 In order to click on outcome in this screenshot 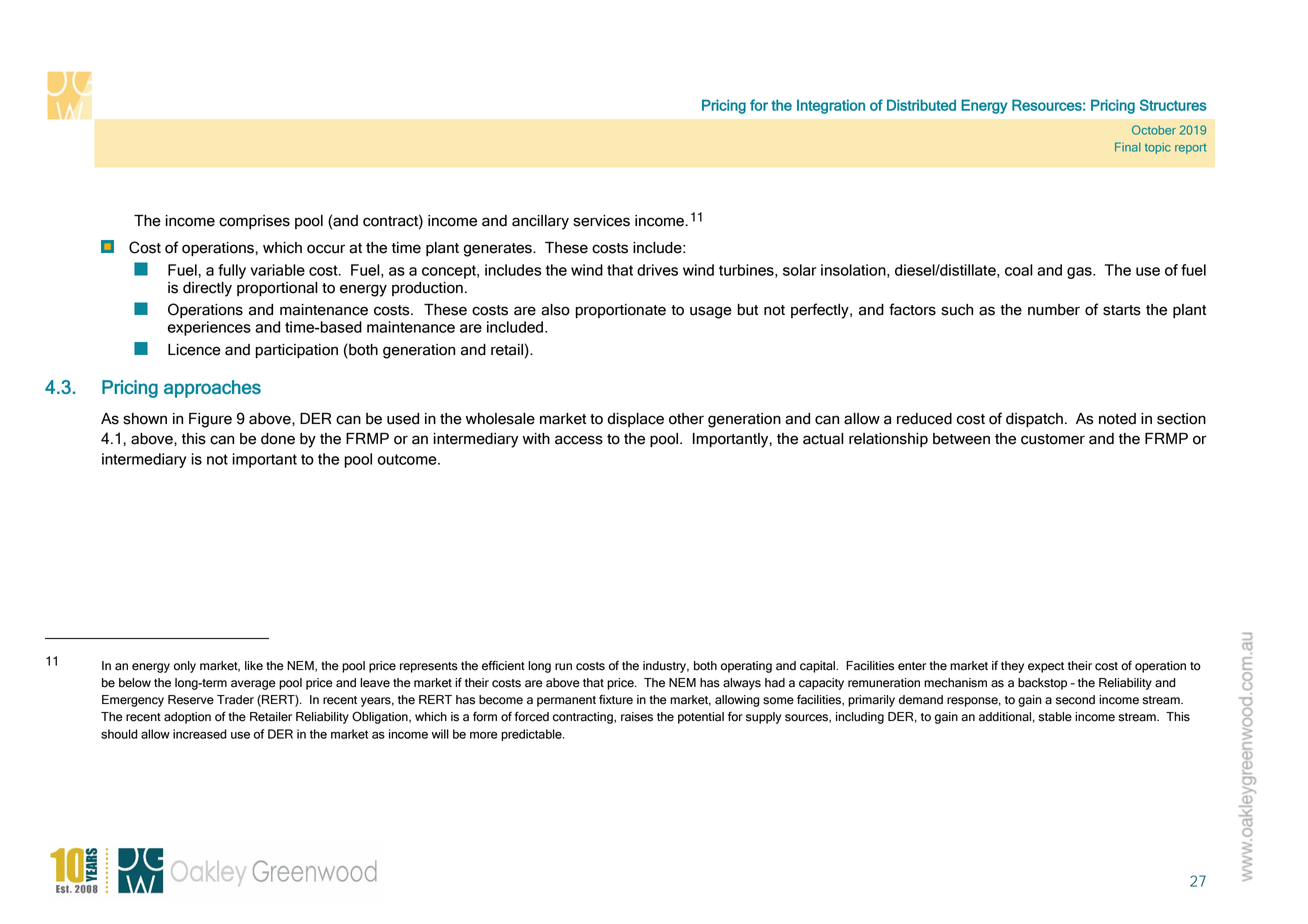, I will do `click(408, 459)`.
